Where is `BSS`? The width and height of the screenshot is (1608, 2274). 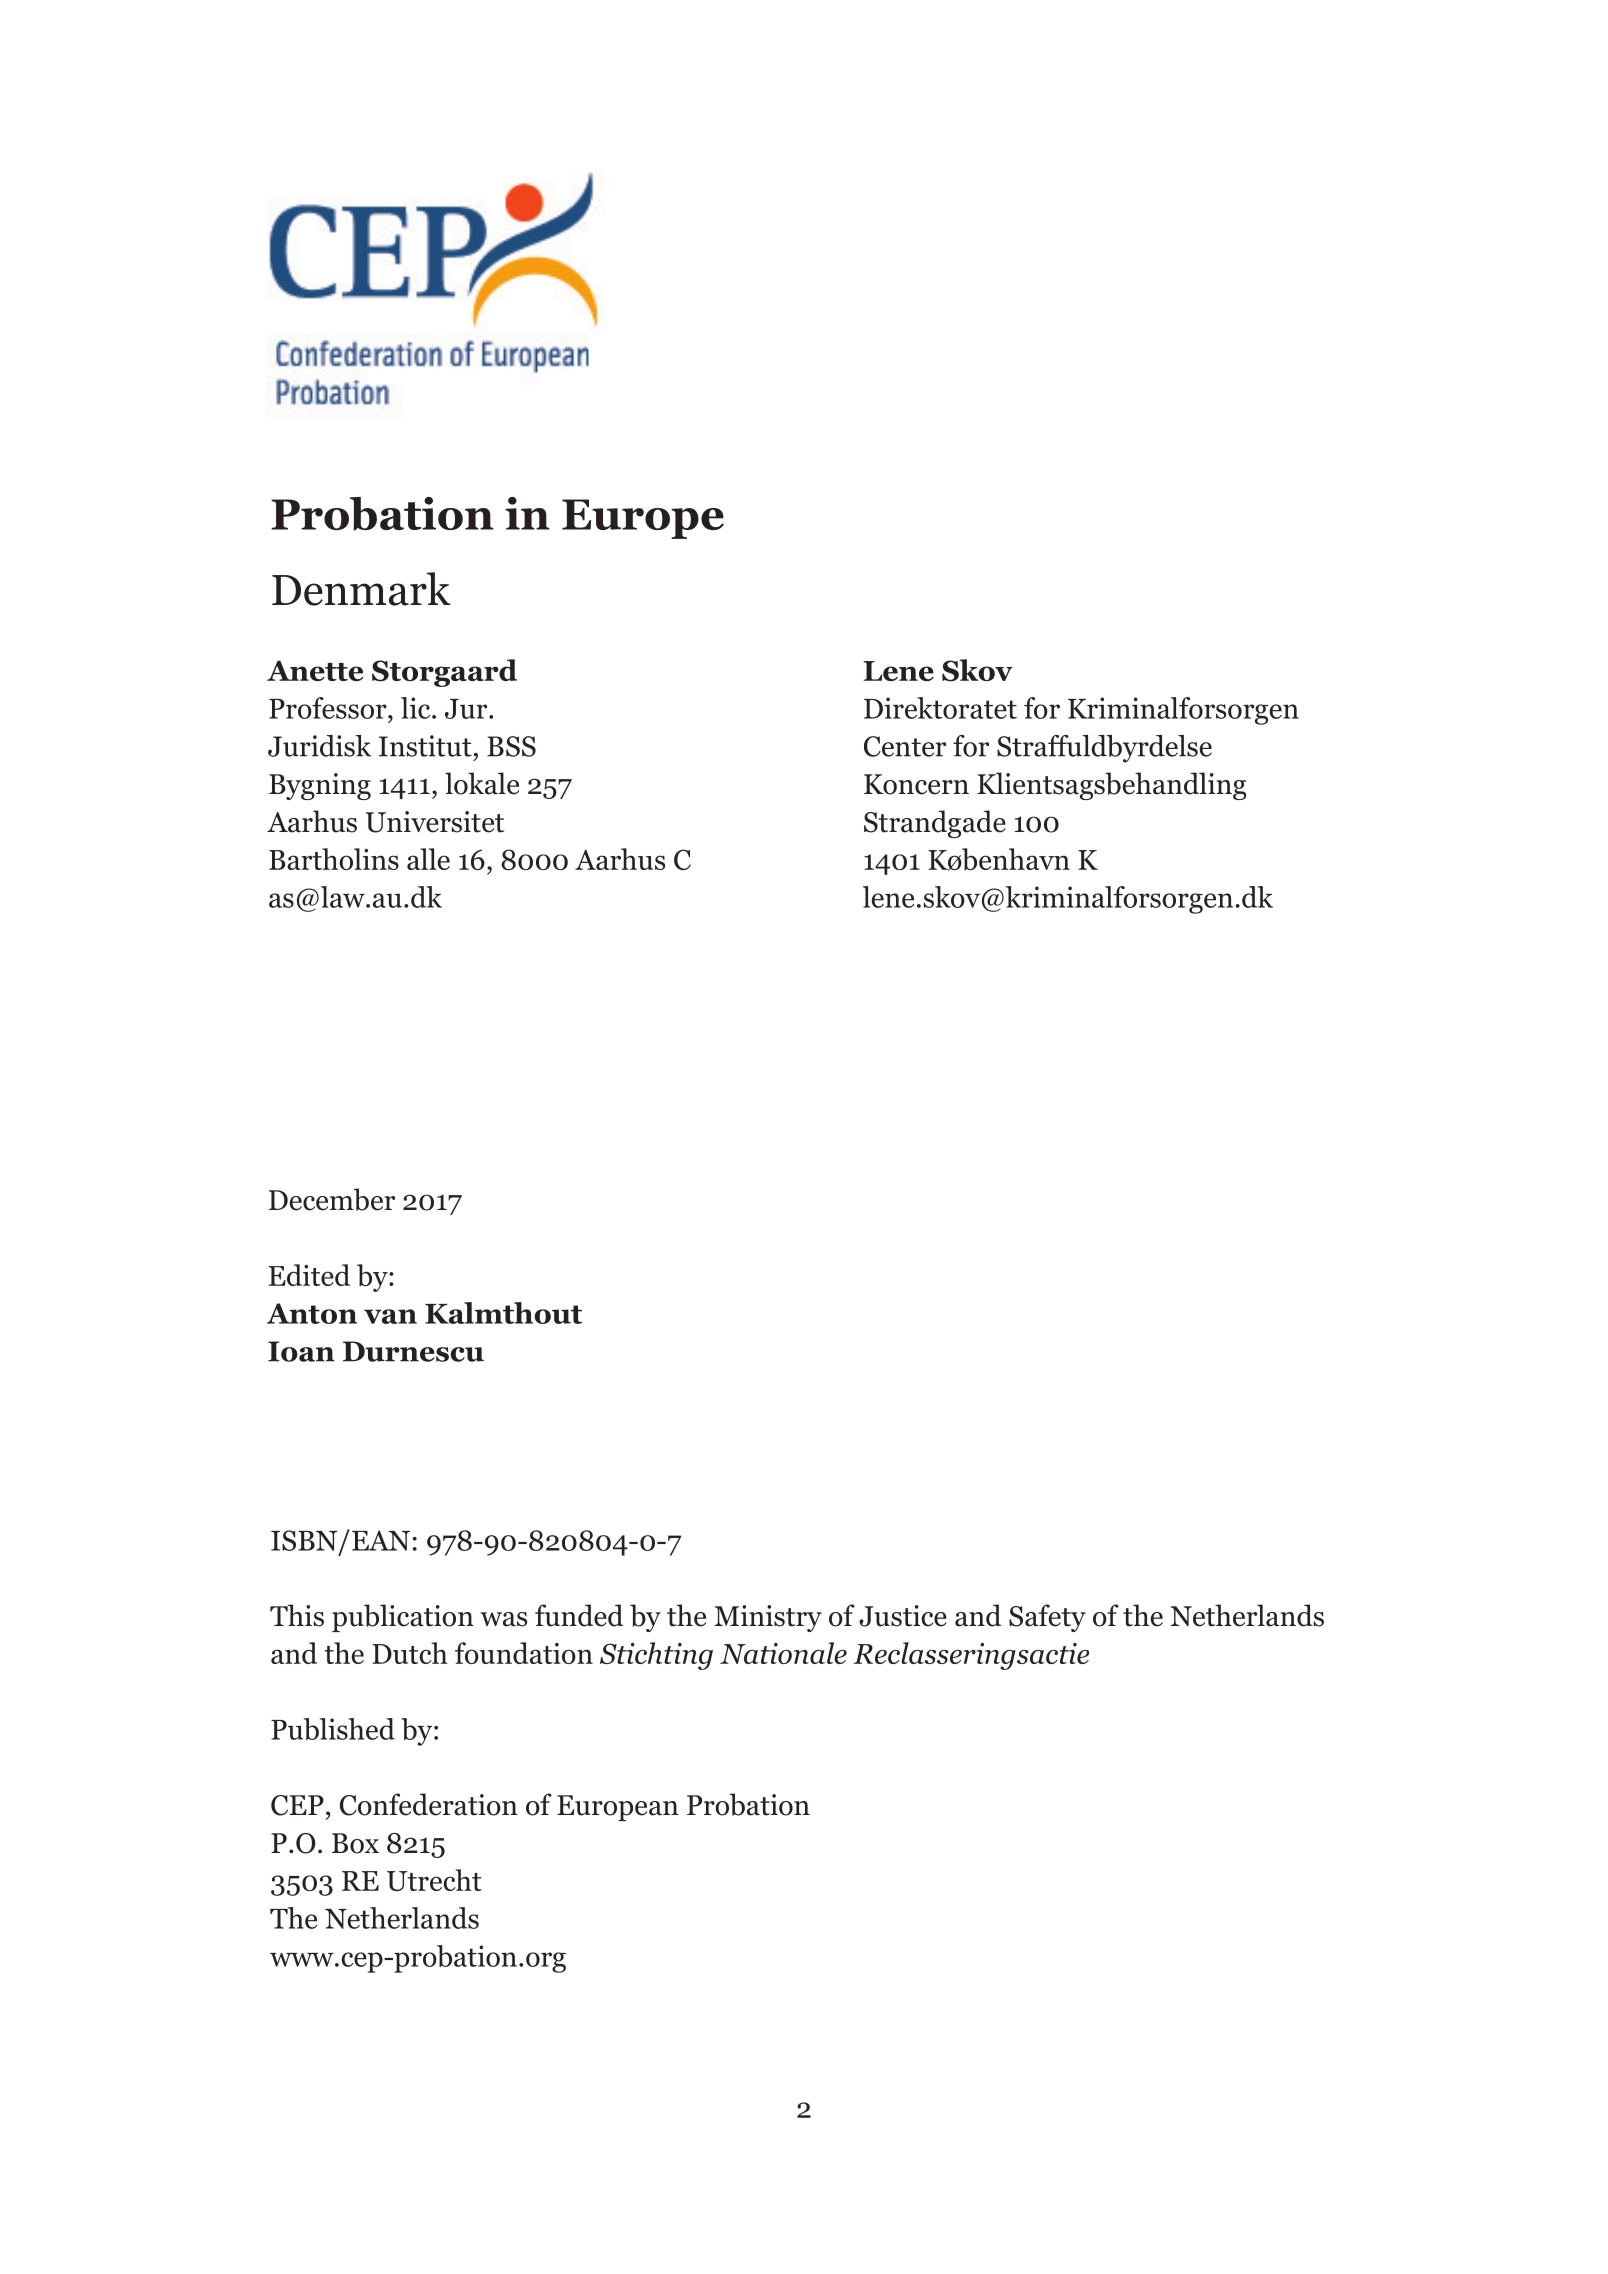 BSS is located at coordinates (511, 746).
